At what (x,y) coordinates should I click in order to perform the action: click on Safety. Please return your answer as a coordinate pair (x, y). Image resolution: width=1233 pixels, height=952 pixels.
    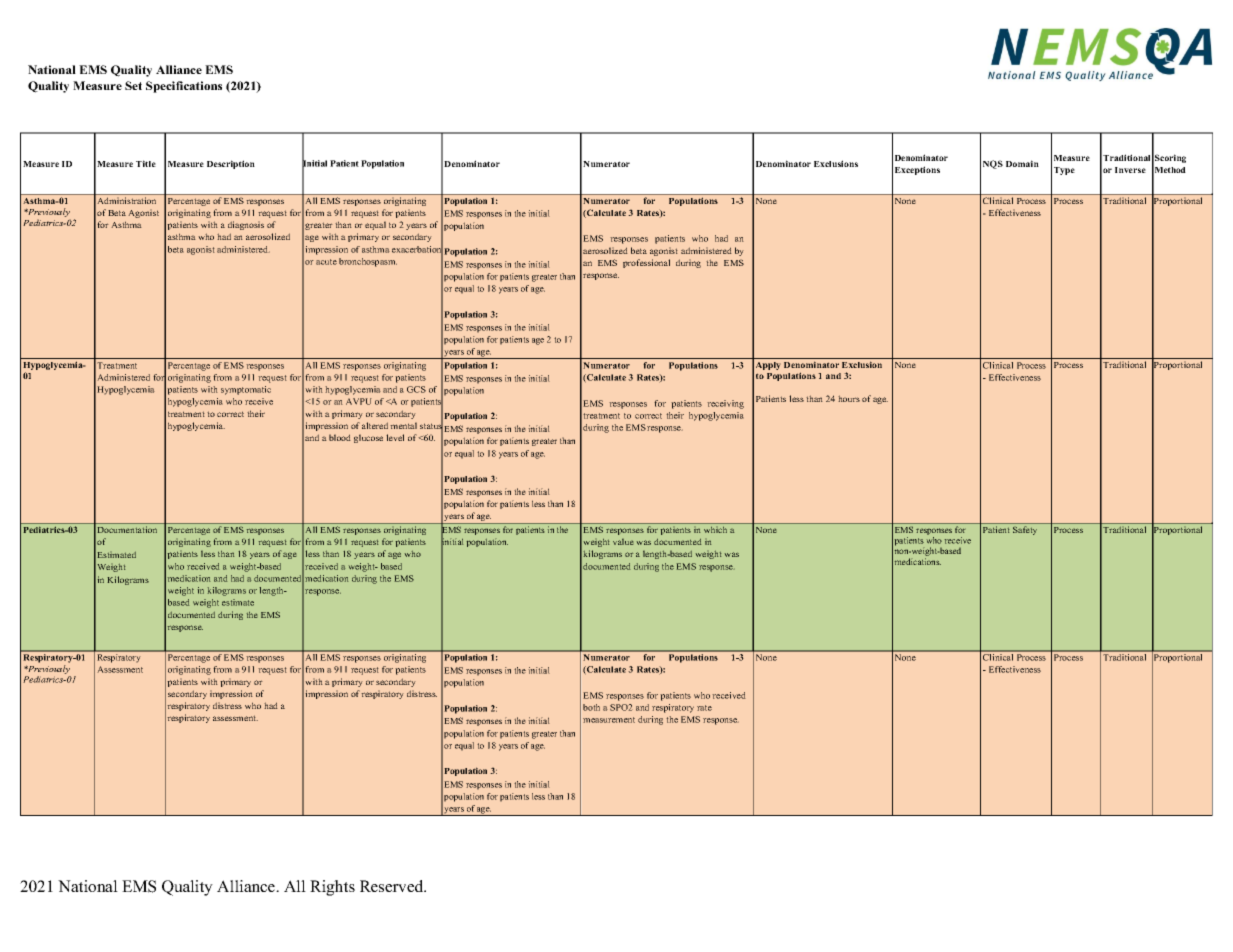
    Looking at the image, I should click on (1025, 530).
